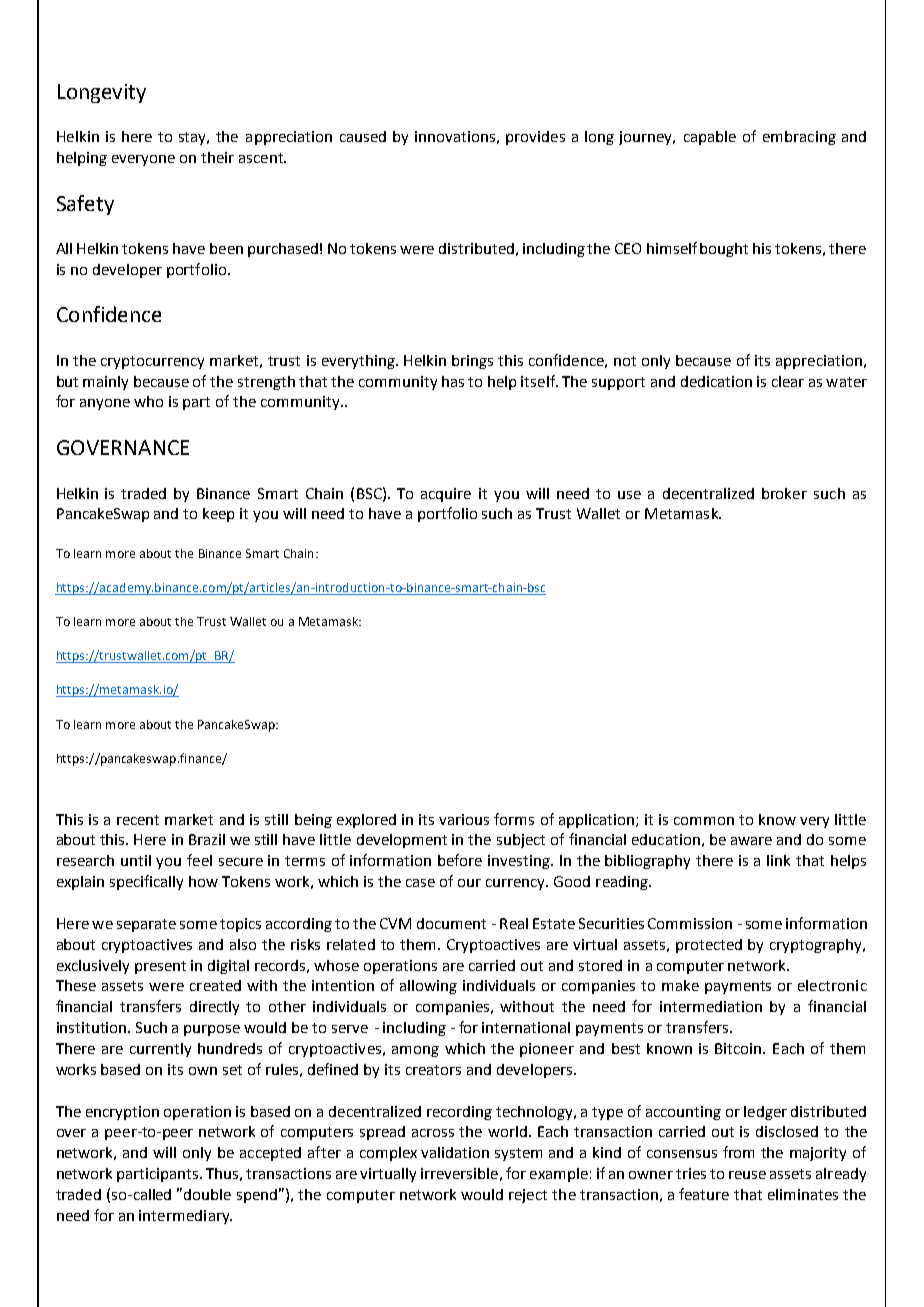 The image size is (924, 1307). I want to click on provides, so click(535, 138).
